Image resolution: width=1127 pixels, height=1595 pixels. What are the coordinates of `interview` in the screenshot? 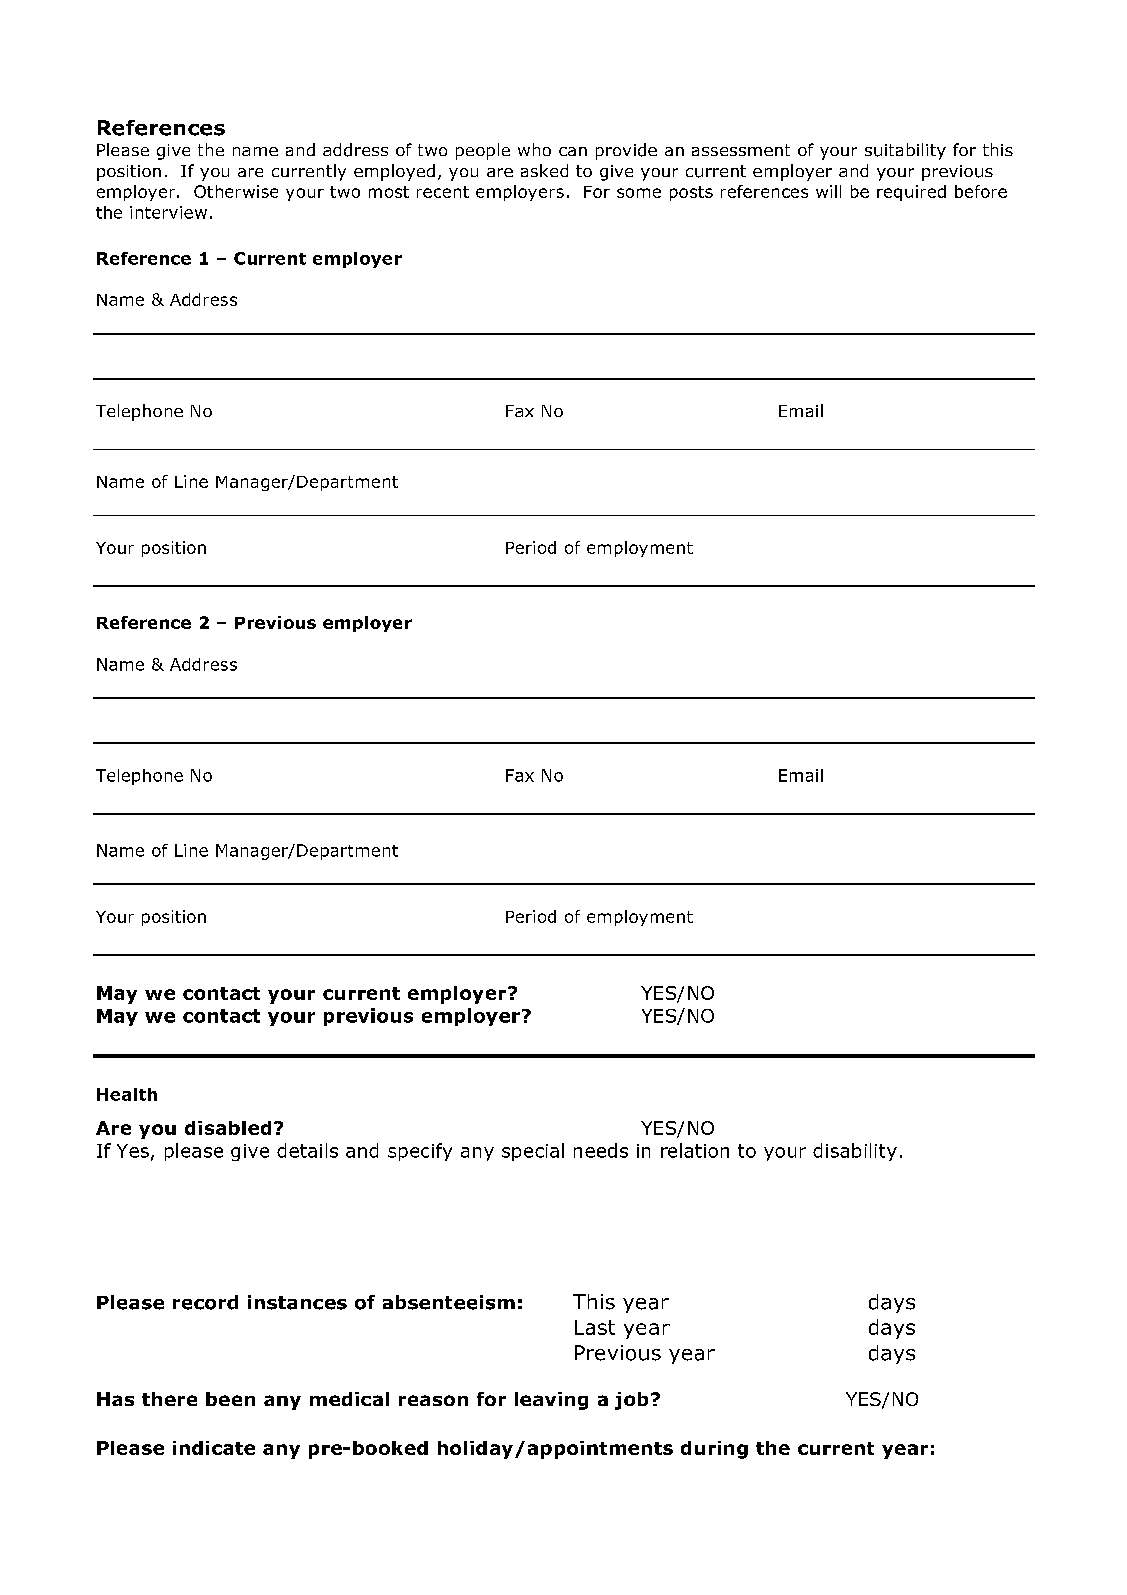 It's located at (168, 212).
